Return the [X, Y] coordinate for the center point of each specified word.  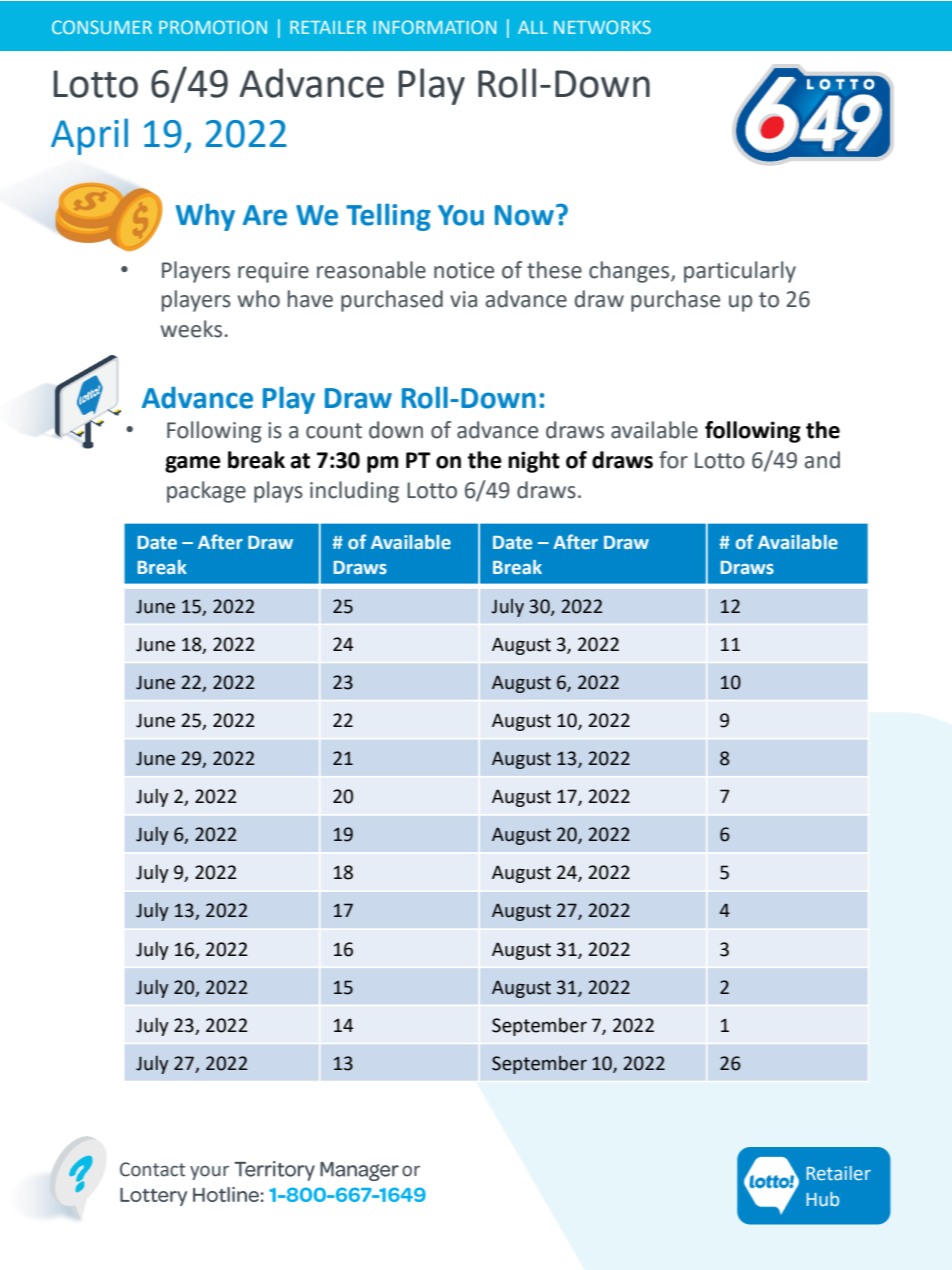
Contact [152, 1169]
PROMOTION [213, 27]
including [354, 492]
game [193, 464]
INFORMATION [435, 27]
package [206, 492]
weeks [191, 329]
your [209, 1173]
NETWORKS [602, 27]
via [463, 299]
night [534, 462]
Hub [823, 1199]
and [822, 460]
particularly [740, 272]
